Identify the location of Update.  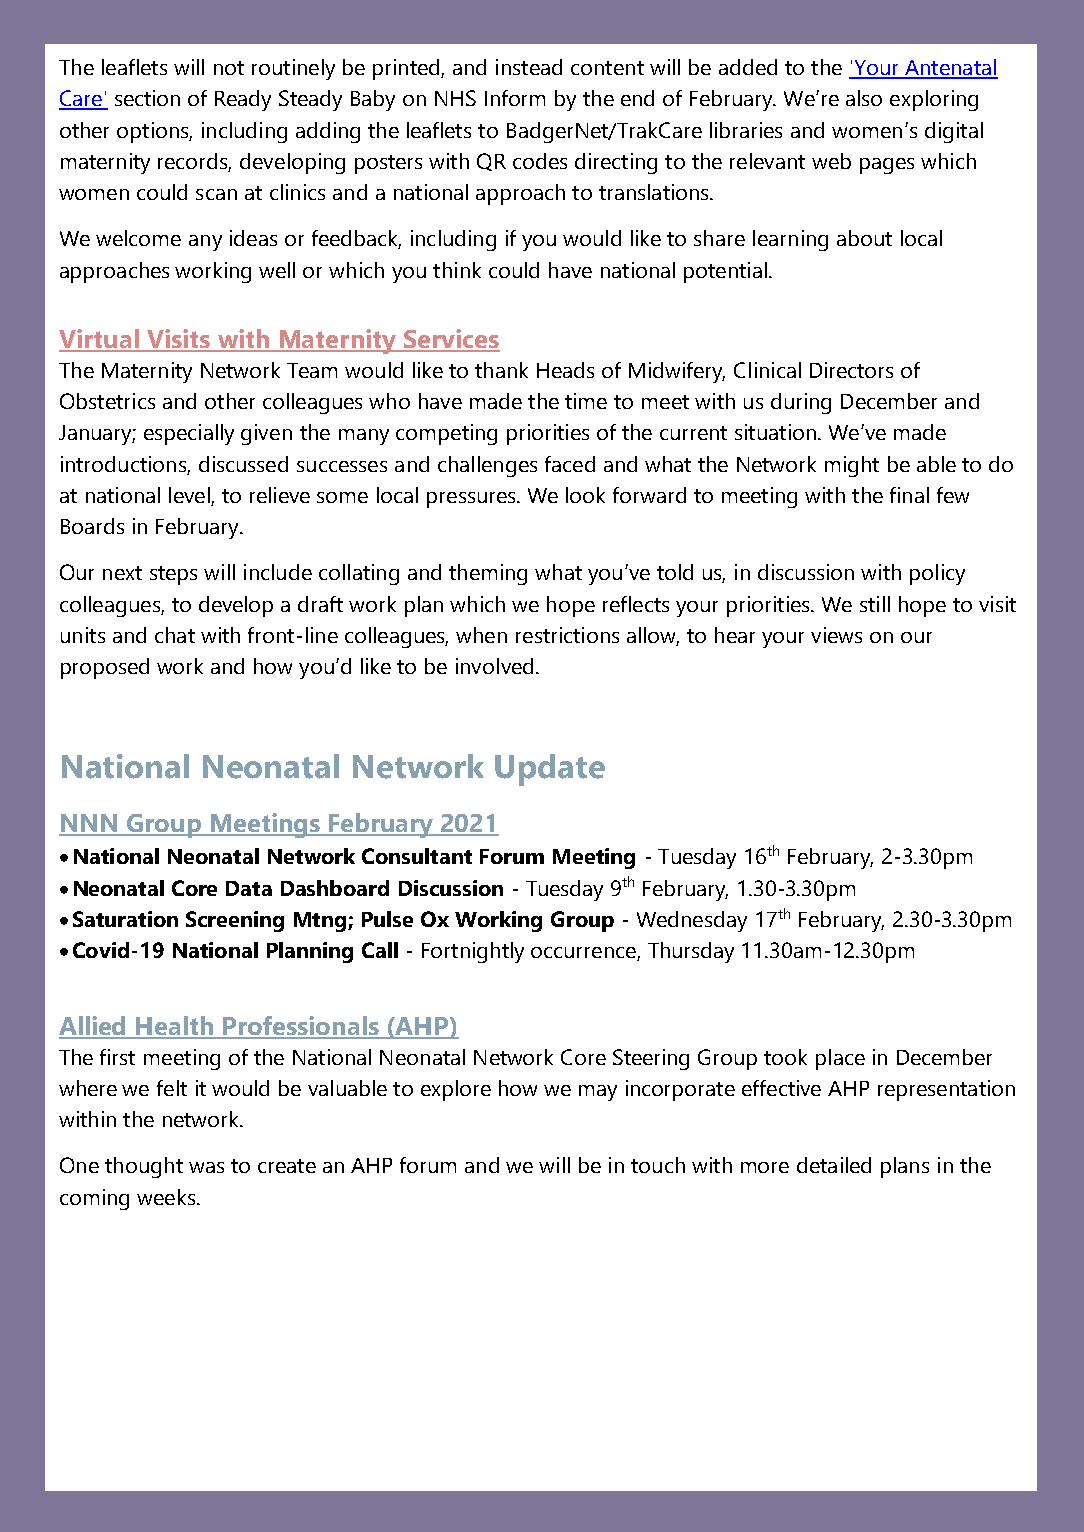
(550, 770).
